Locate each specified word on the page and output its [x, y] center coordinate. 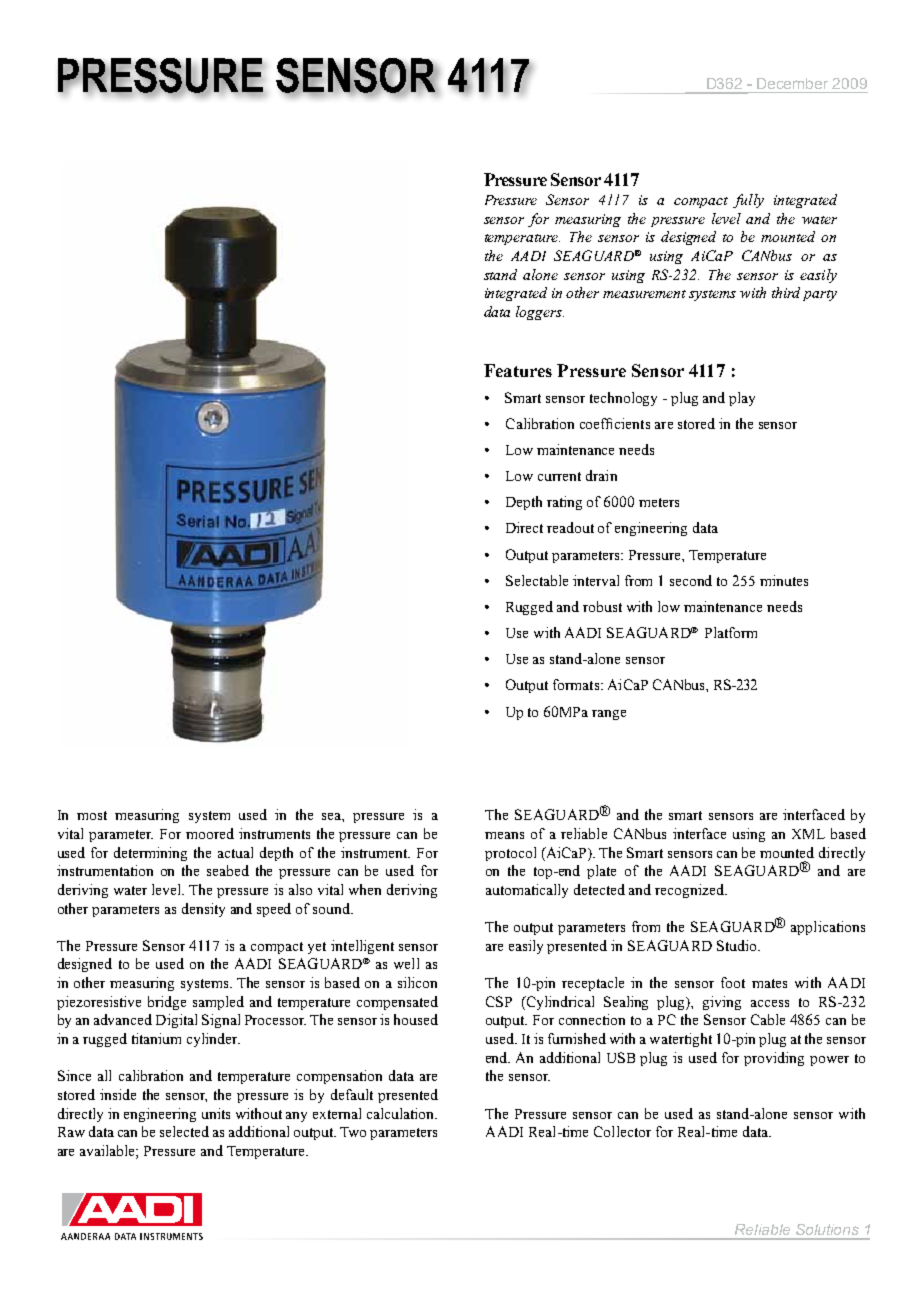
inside [118, 1094]
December [792, 83]
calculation [402, 1113]
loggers [540, 313]
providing [774, 1059]
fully [748, 201]
